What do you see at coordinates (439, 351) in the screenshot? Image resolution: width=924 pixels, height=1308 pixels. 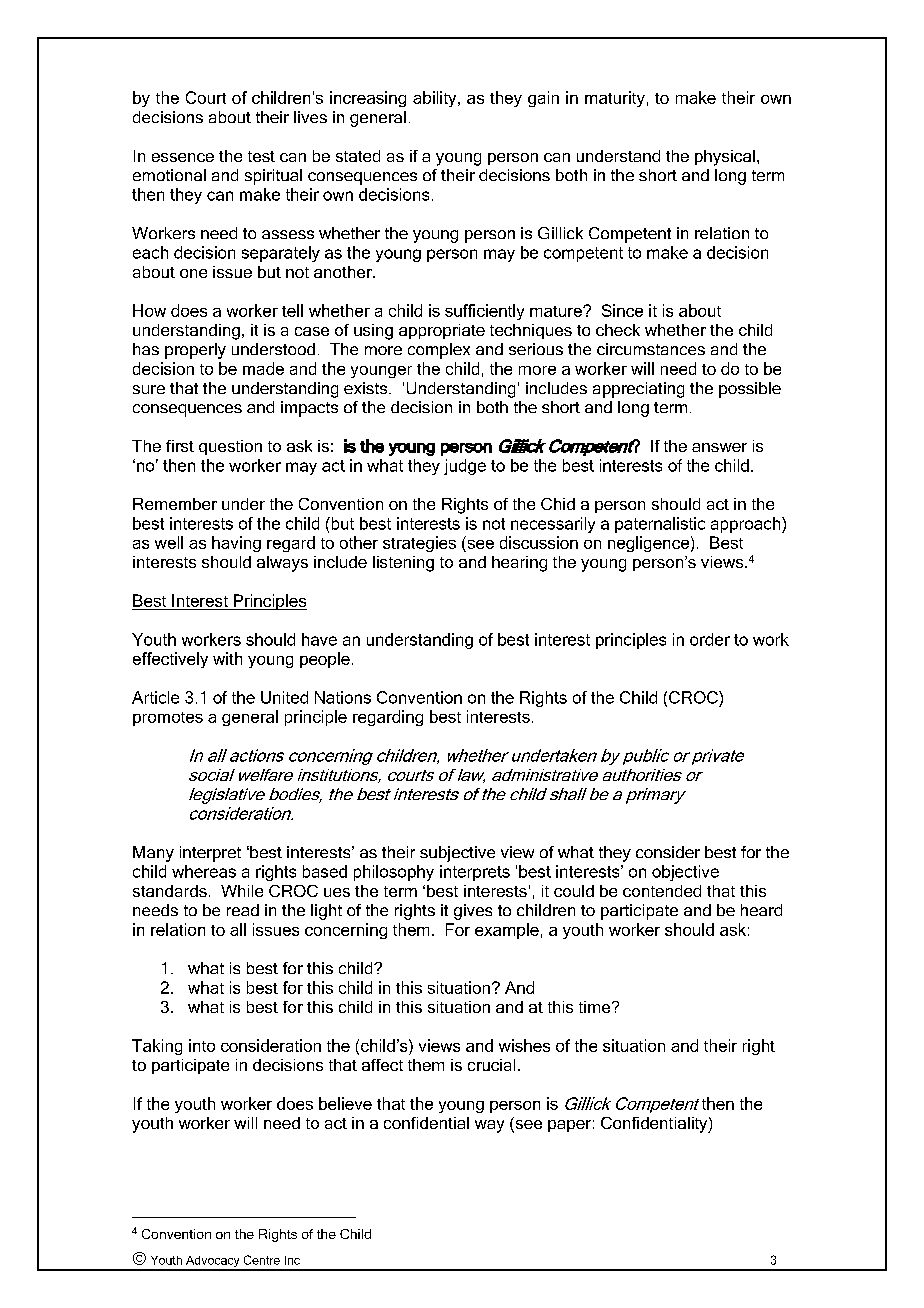 I see `complex` at bounding box center [439, 351].
